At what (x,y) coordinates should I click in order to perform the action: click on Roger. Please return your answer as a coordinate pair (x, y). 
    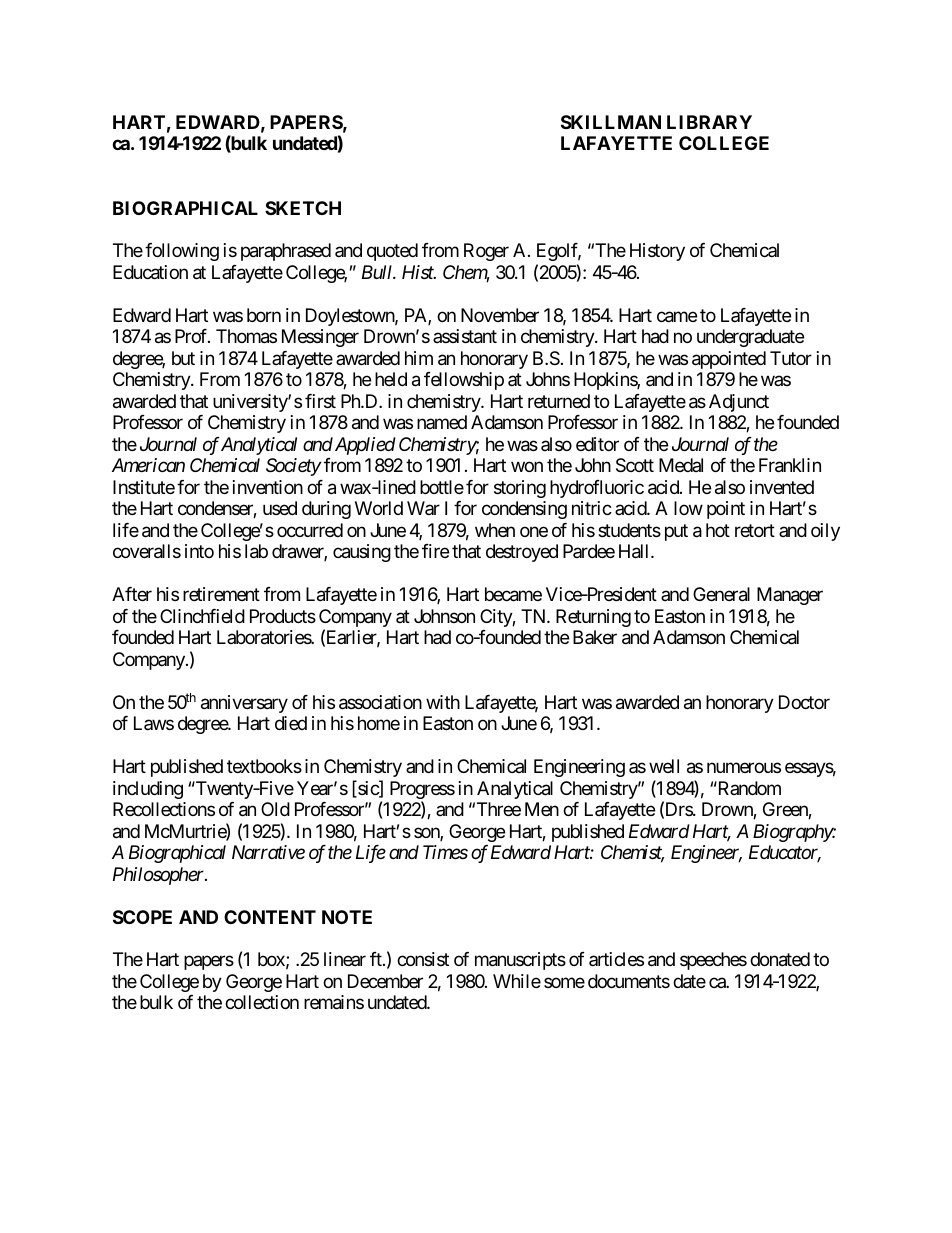
    Looking at the image, I should click on (486, 252).
